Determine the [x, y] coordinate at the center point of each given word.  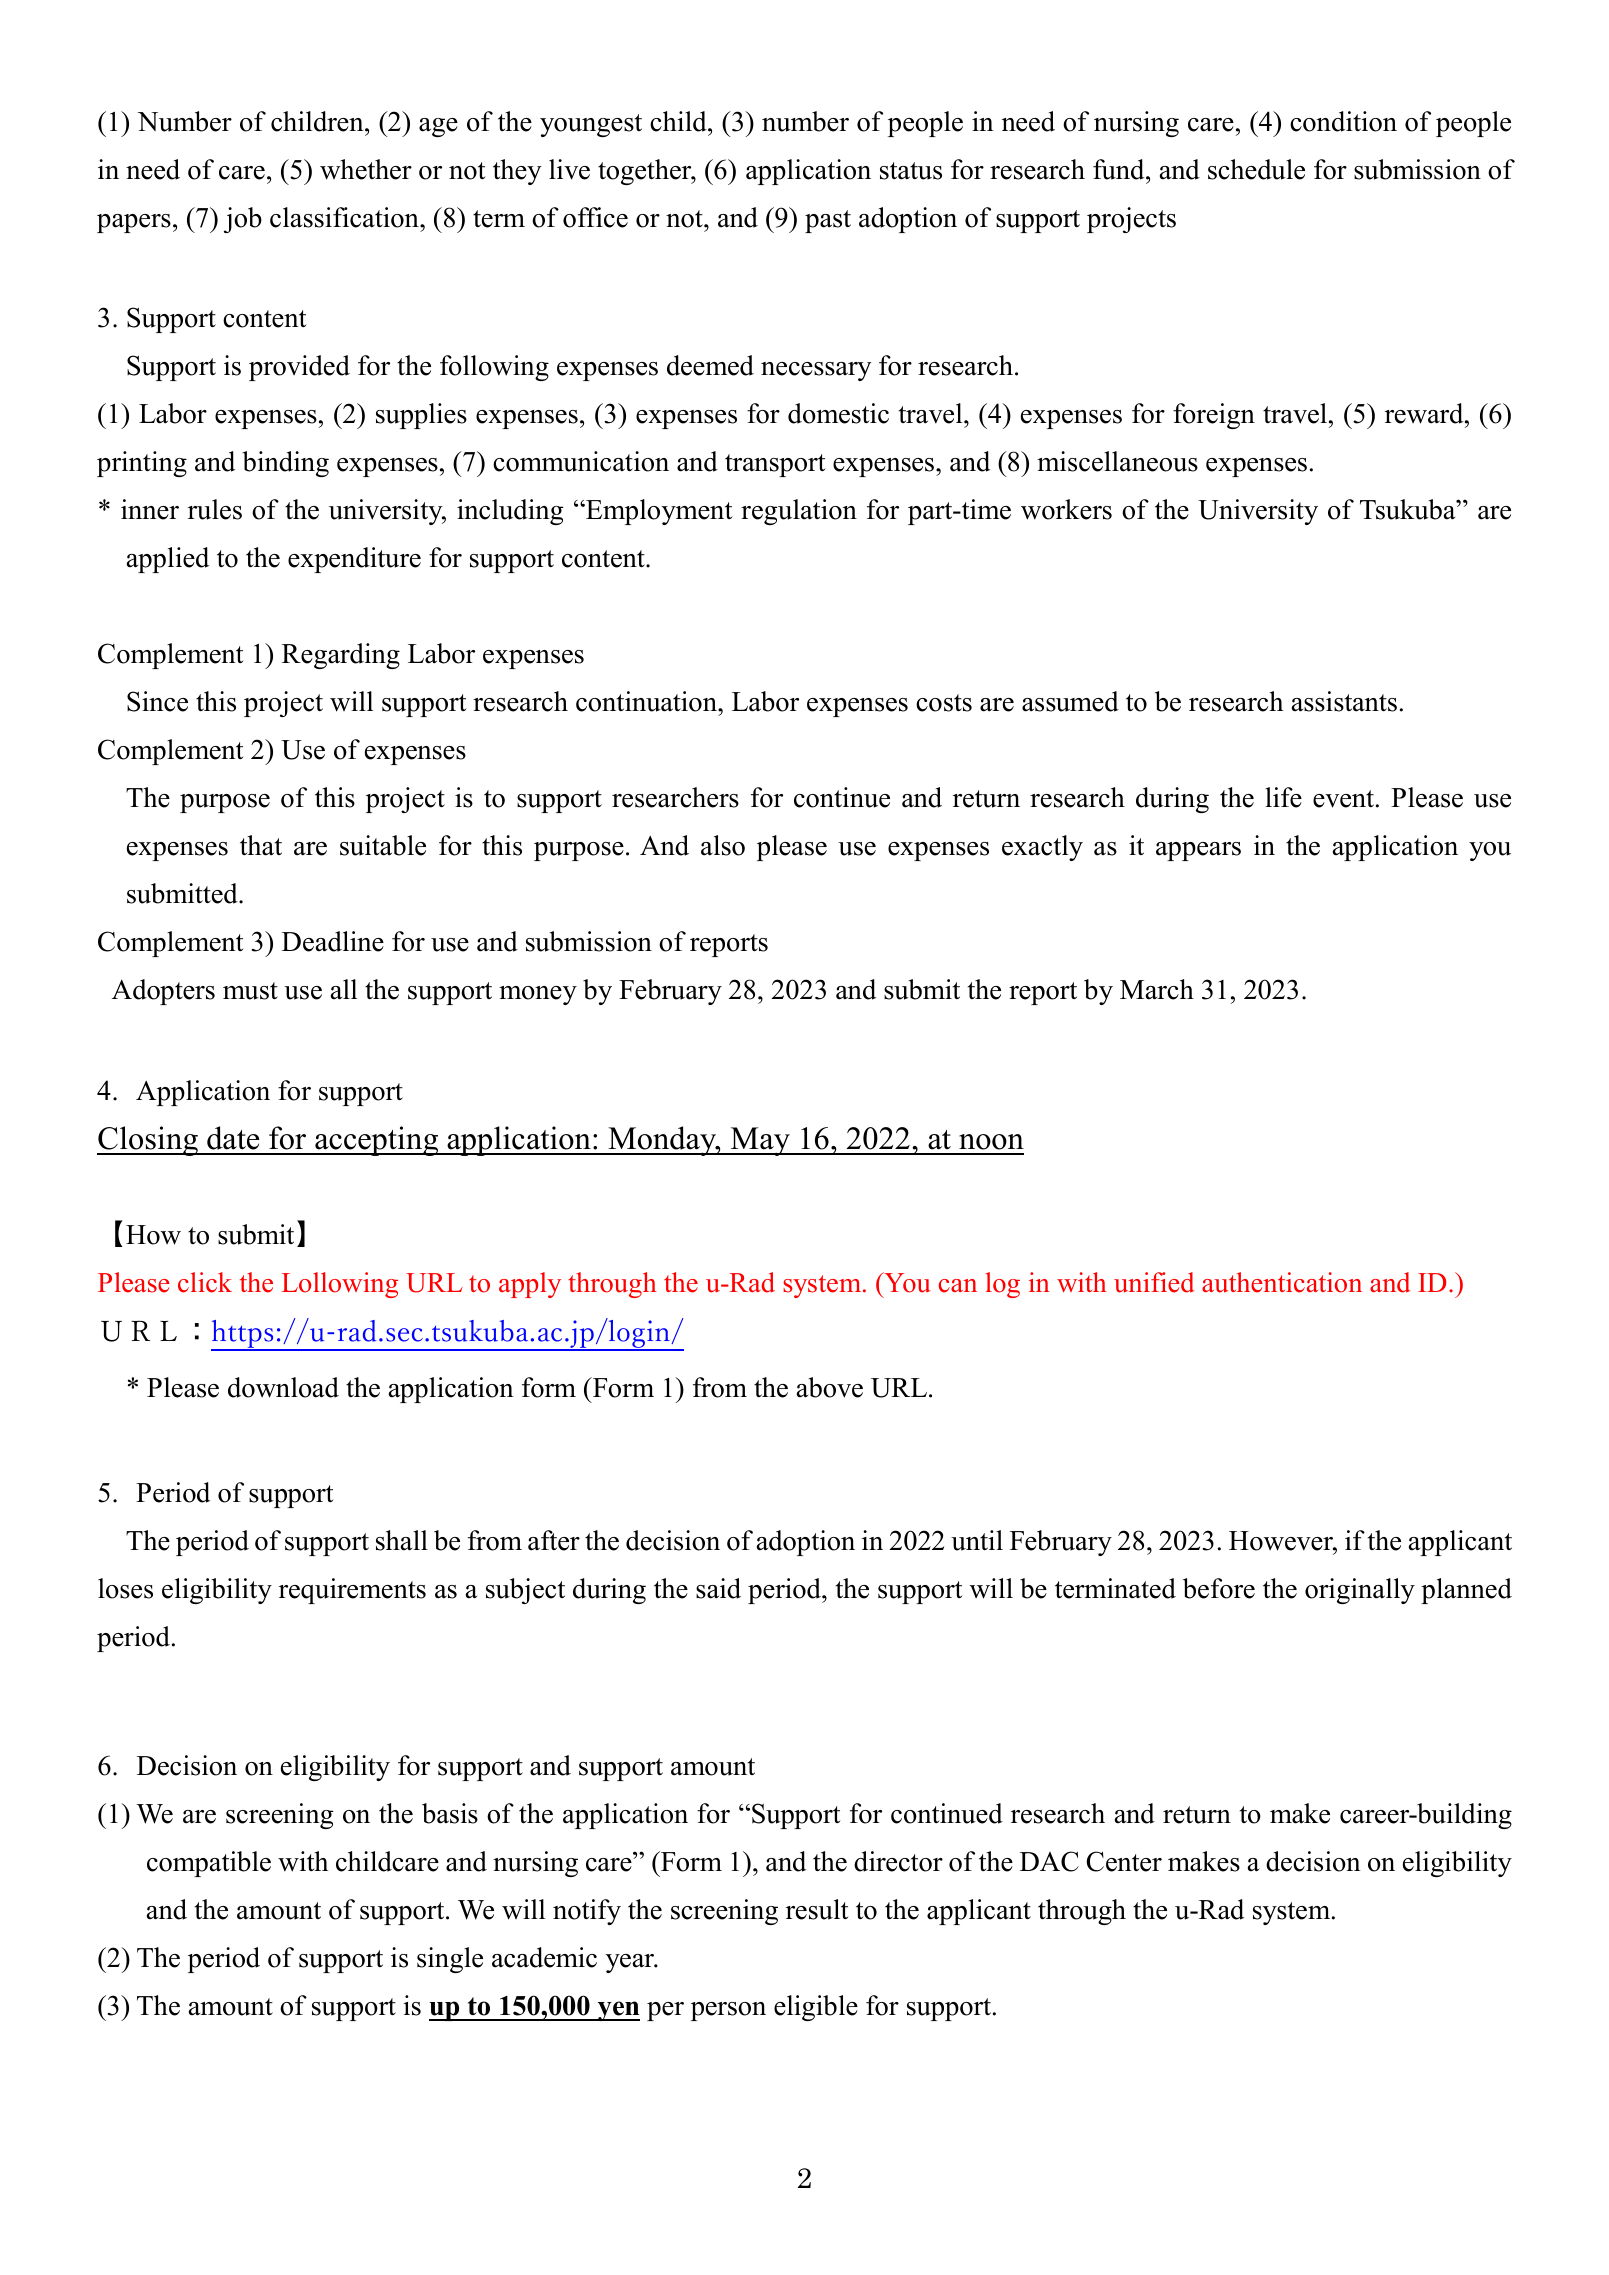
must [250, 991]
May [760, 1141]
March [1157, 989]
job [243, 220]
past [828, 221]
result [817, 1909]
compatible [209, 1864]
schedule [1256, 169]
